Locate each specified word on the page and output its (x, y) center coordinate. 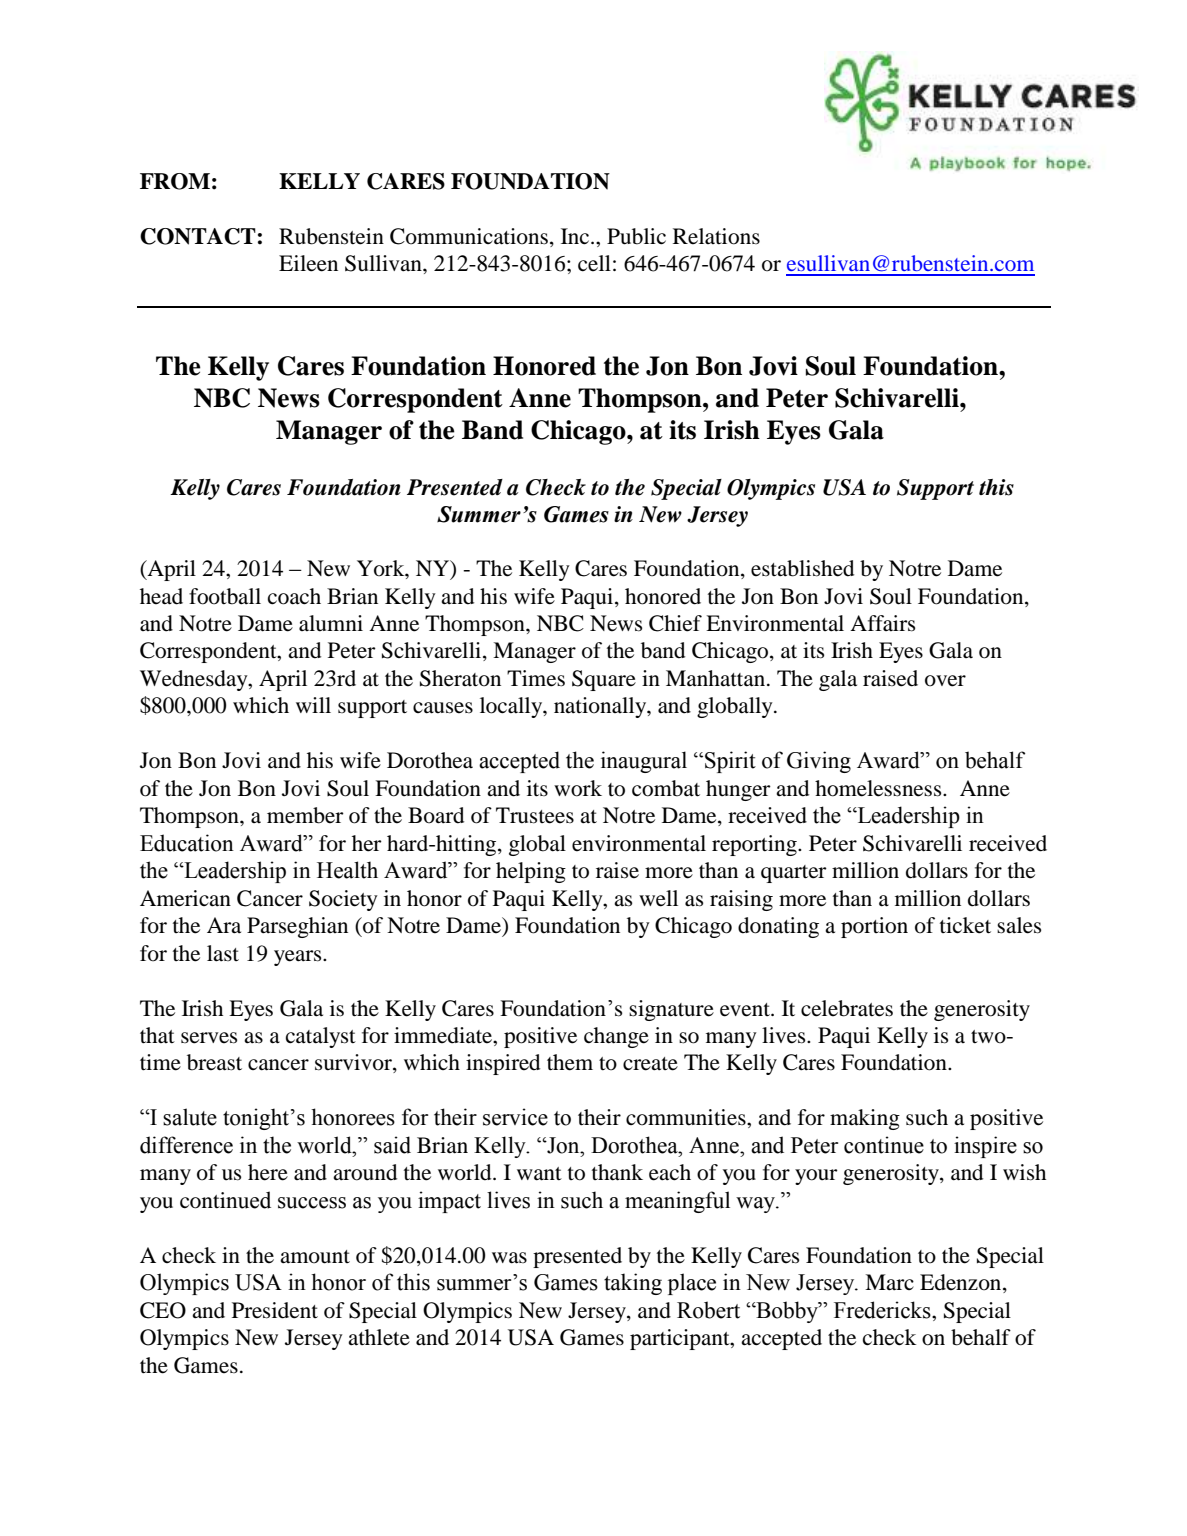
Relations (716, 236)
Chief (675, 623)
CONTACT (198, 236)
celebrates (847, 1008)
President (275, 1310)
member (305, 815)
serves (209, 1038)
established (802, 568)
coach (294, 596)
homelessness (879, 788)
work (578, 788)
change (616, 1037)
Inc (576, 236)
